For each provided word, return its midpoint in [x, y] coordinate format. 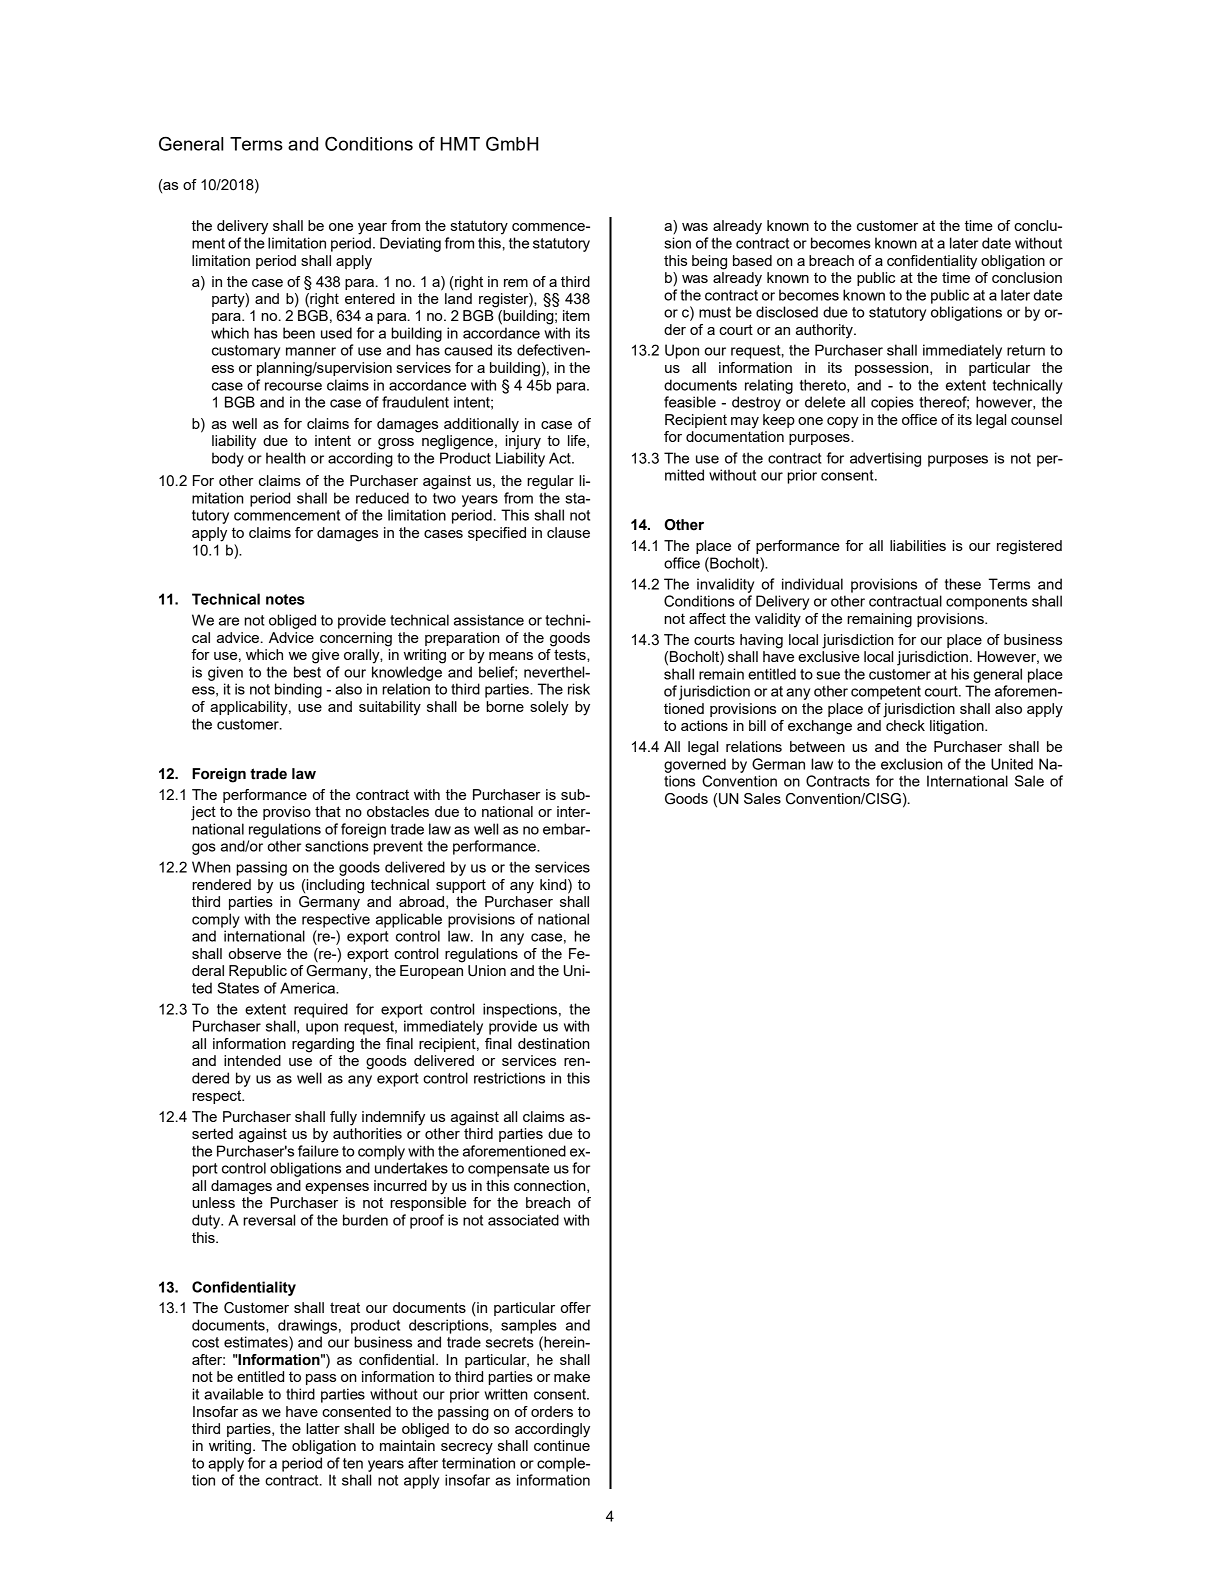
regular [550, 482]
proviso [287, 813]
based [752, 260]
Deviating [410, 244]
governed [695, 765]
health [286, 458]
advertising [885, 459]
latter [323, 1428]
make [572, 1376]
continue [562, 1445]
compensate [508, 1170]
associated [523, 1220]
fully [343, 1118]
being [709, 262]
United [1012, 764]
